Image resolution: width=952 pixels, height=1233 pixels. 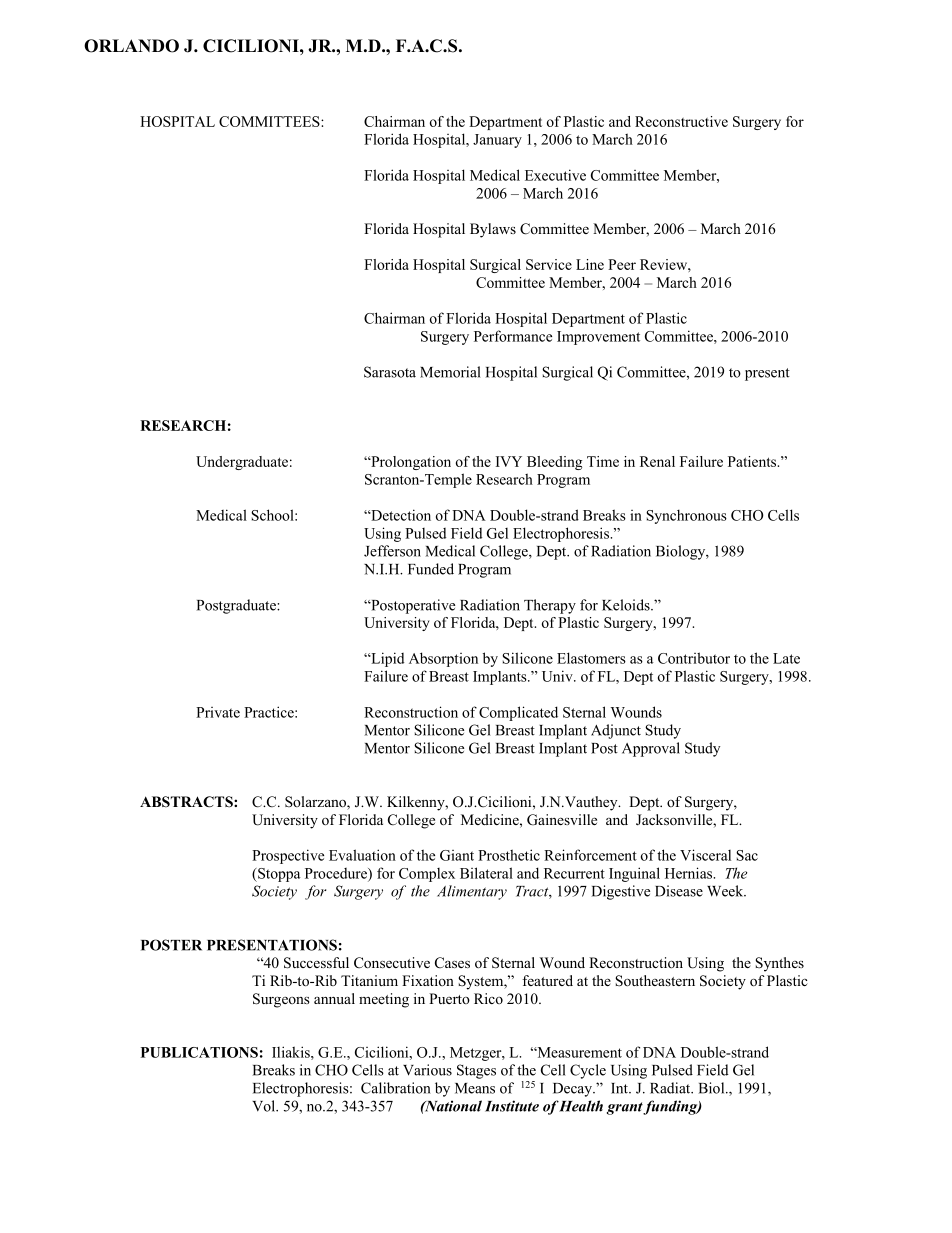 I want to click on Complicated, so click(x=518, y=713).
